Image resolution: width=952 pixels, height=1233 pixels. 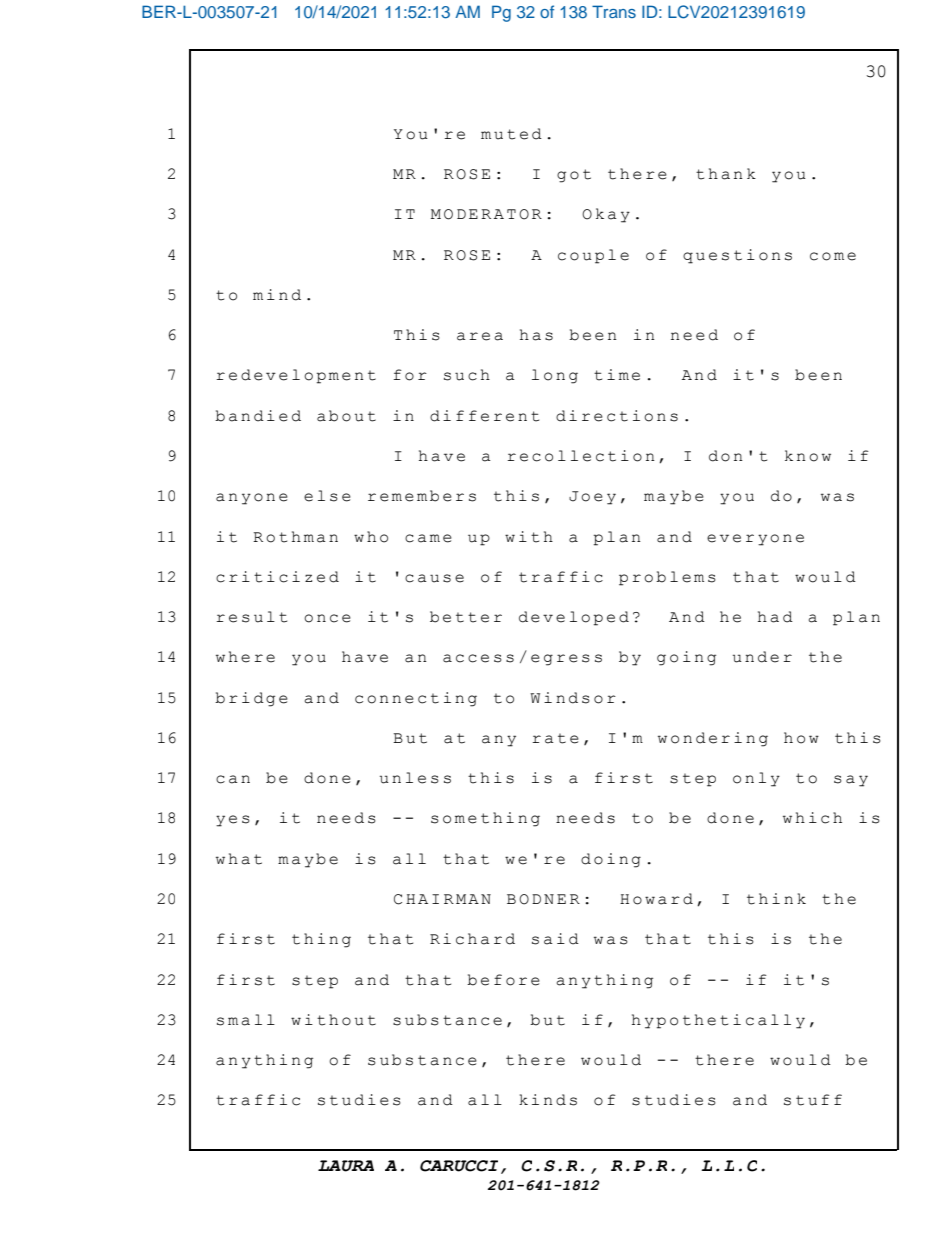 I want to click on Trans, so click(x=614, y=11).
